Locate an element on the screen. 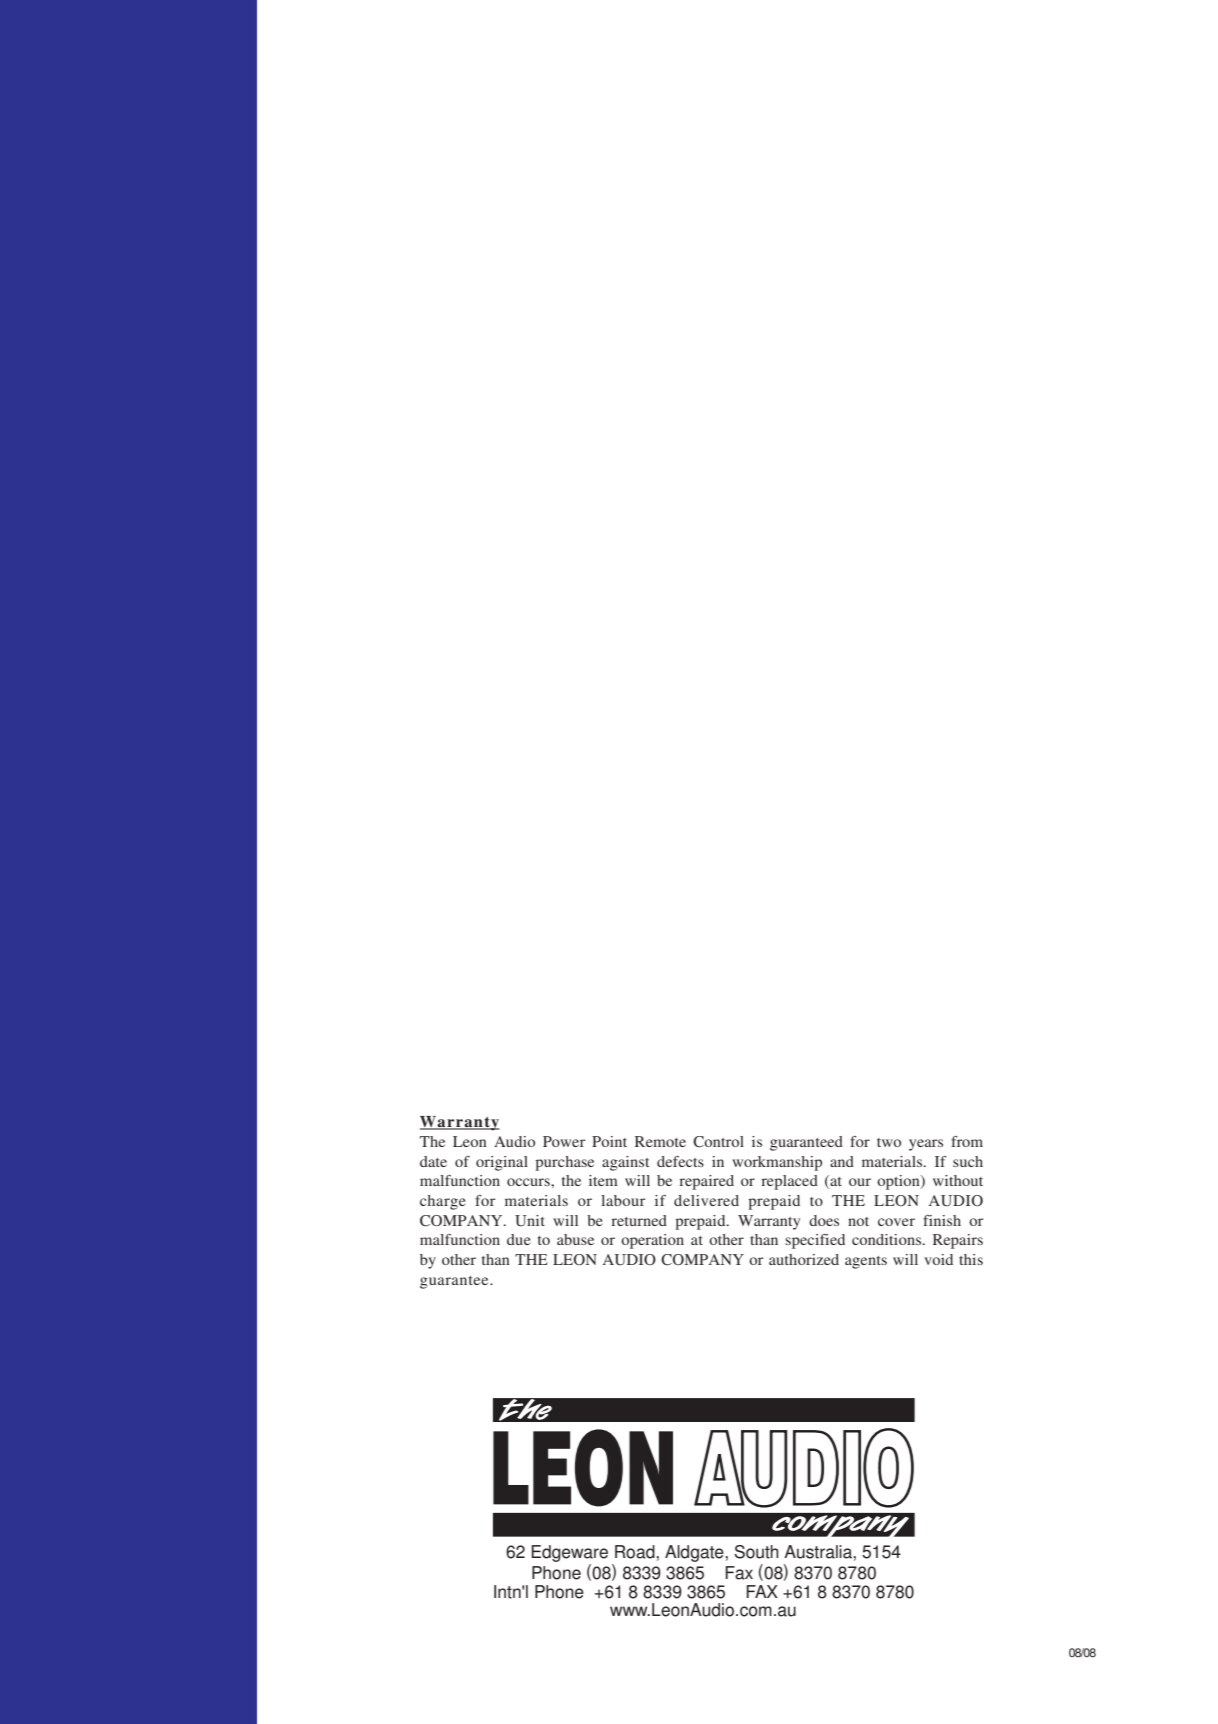 The image size is (1218, 1724). years is located at coordinates (926, 1145).
